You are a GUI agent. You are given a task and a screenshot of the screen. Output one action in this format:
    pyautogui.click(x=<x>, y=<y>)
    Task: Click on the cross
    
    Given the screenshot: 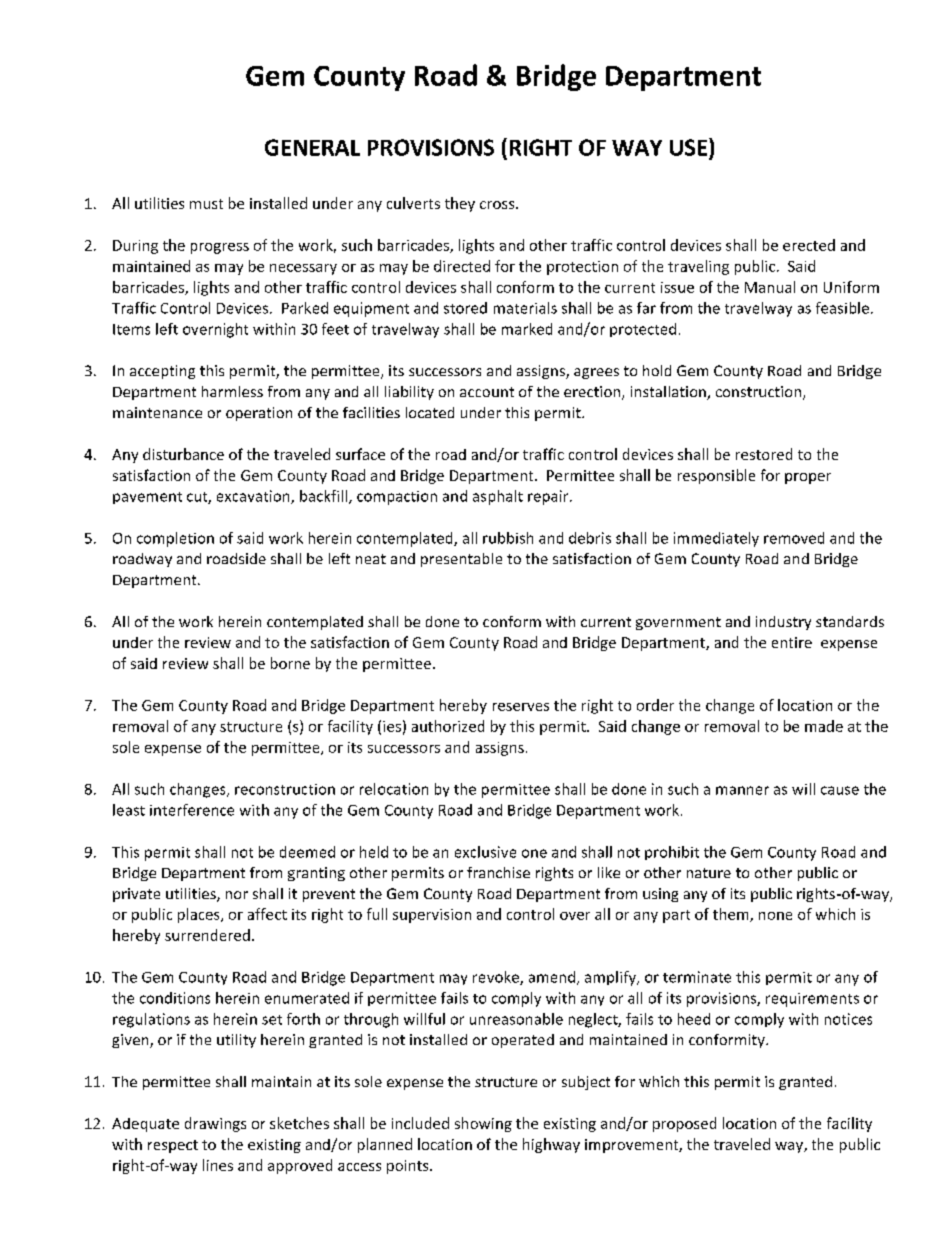 What is the action you would take?
    pyautogui.click(x=498, y=205)
